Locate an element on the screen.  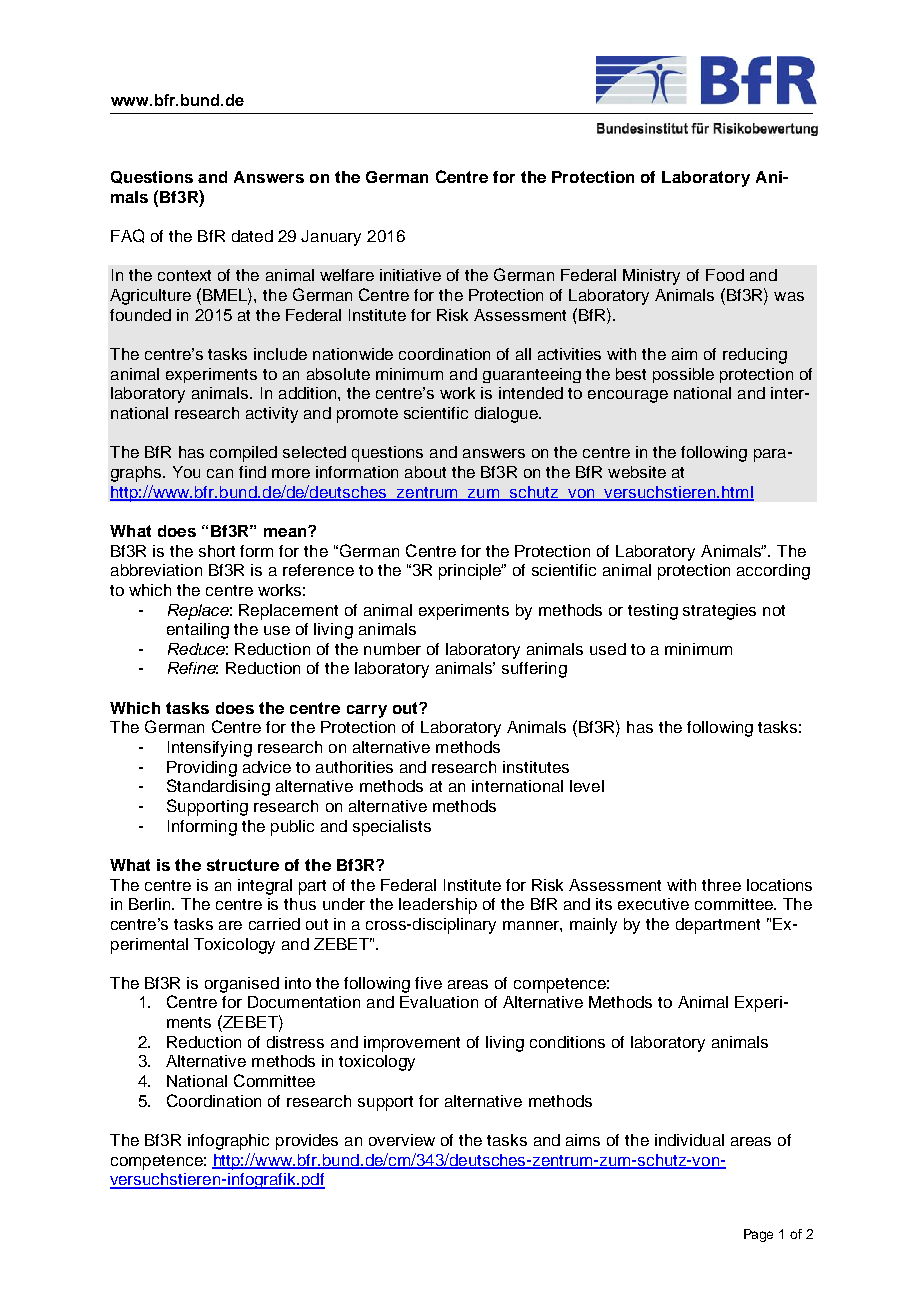
Food is located at coordinates (725, 275).
